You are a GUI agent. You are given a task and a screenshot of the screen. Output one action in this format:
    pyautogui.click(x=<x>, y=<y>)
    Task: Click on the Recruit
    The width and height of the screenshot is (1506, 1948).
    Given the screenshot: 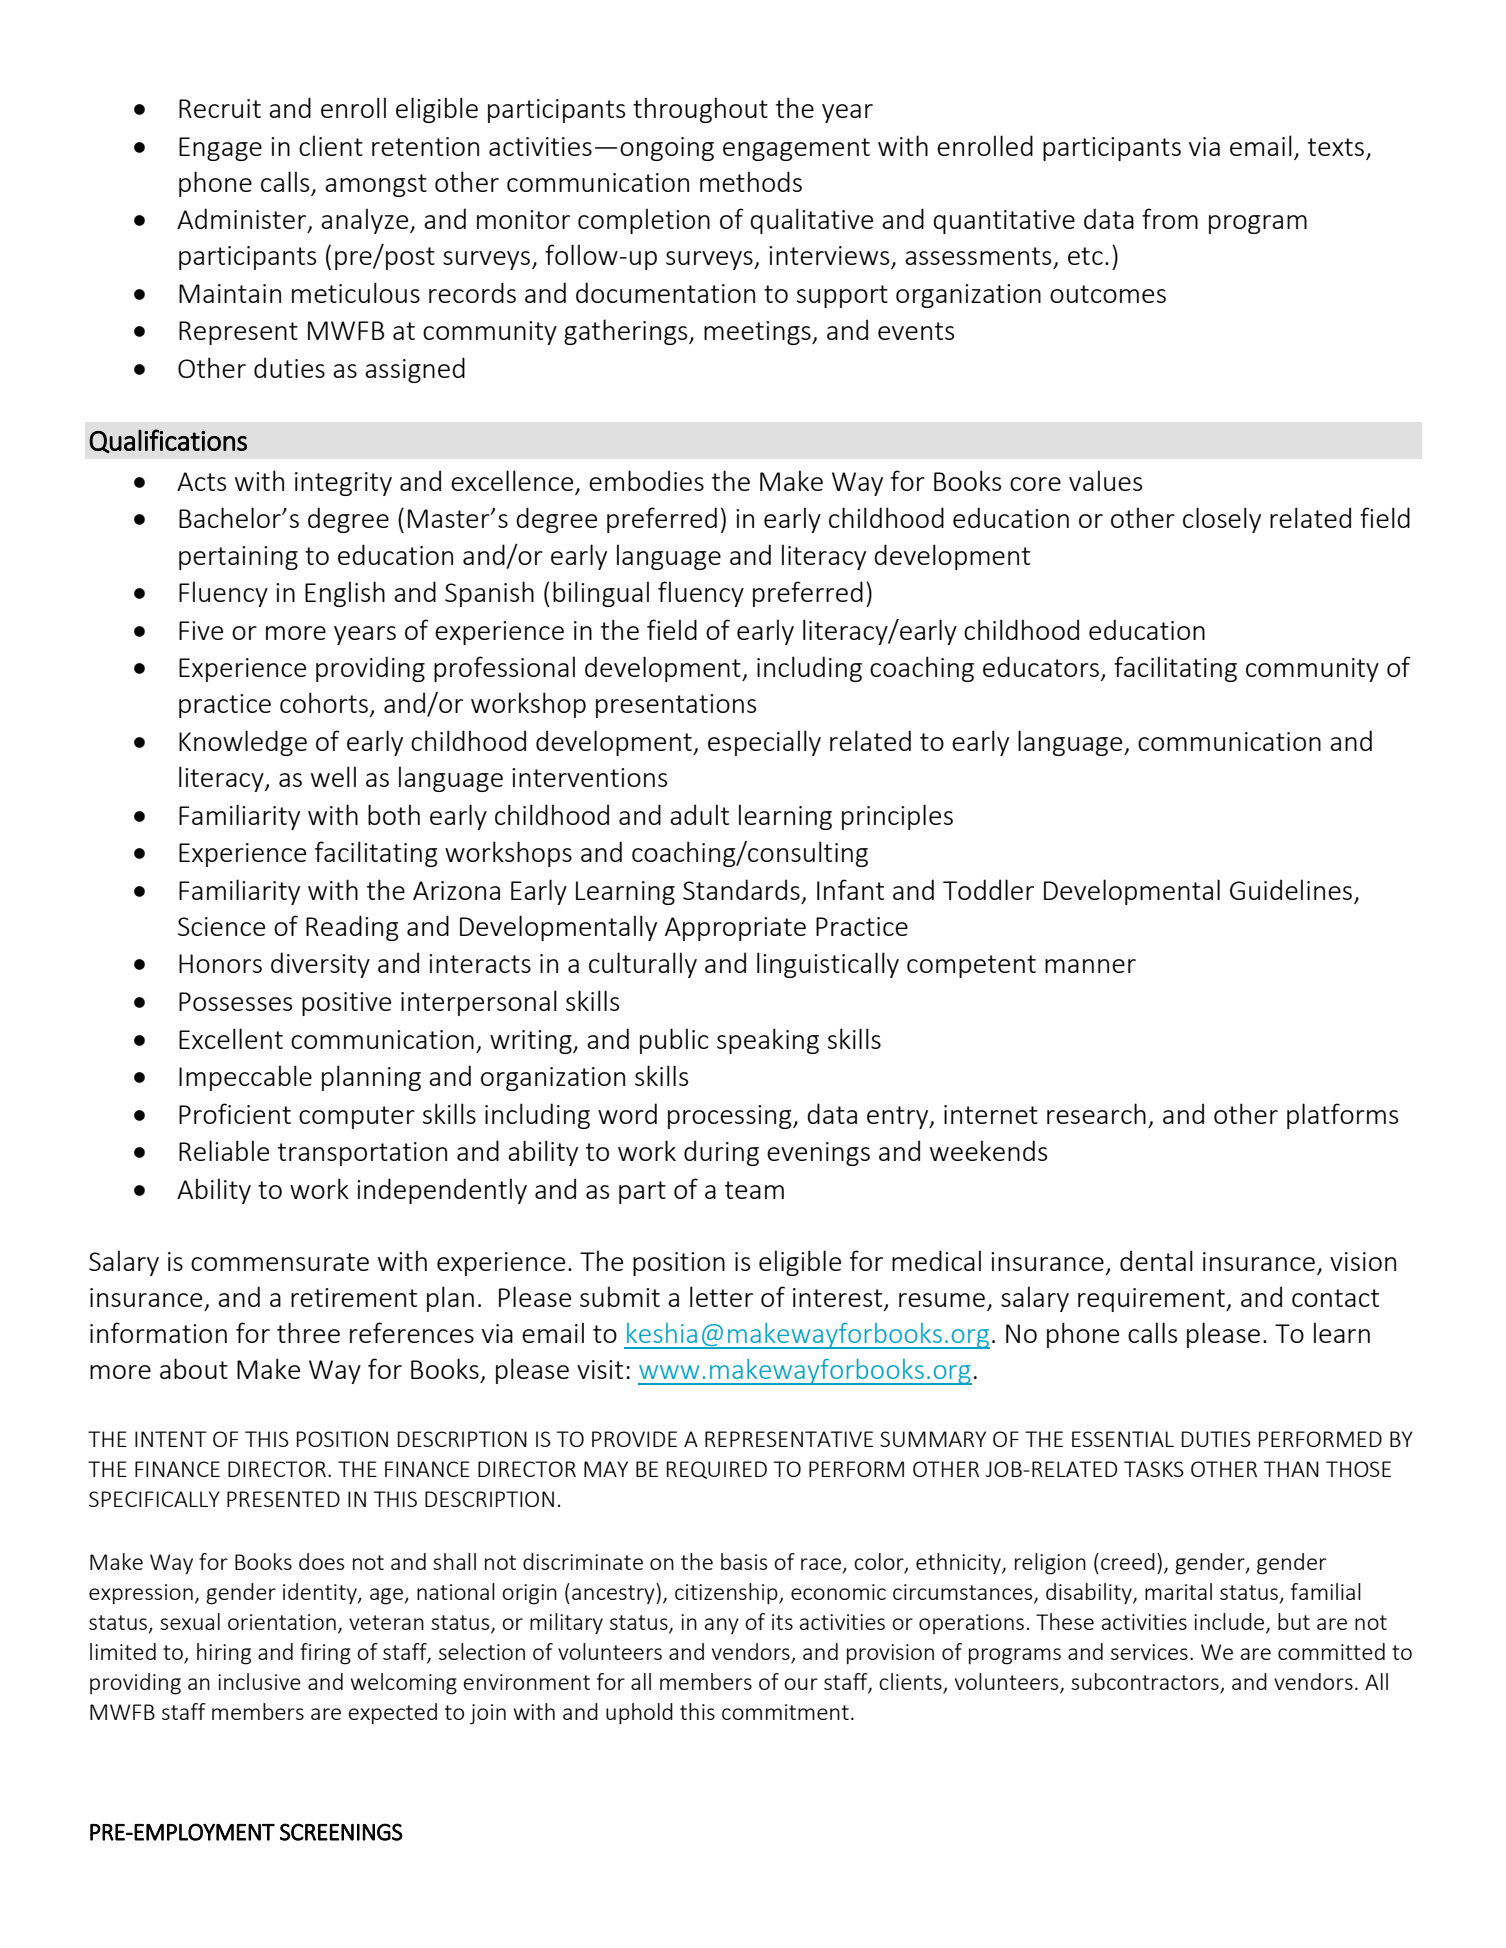 What is the action you would take?
    pyautogui.click(x=220, y=108)
